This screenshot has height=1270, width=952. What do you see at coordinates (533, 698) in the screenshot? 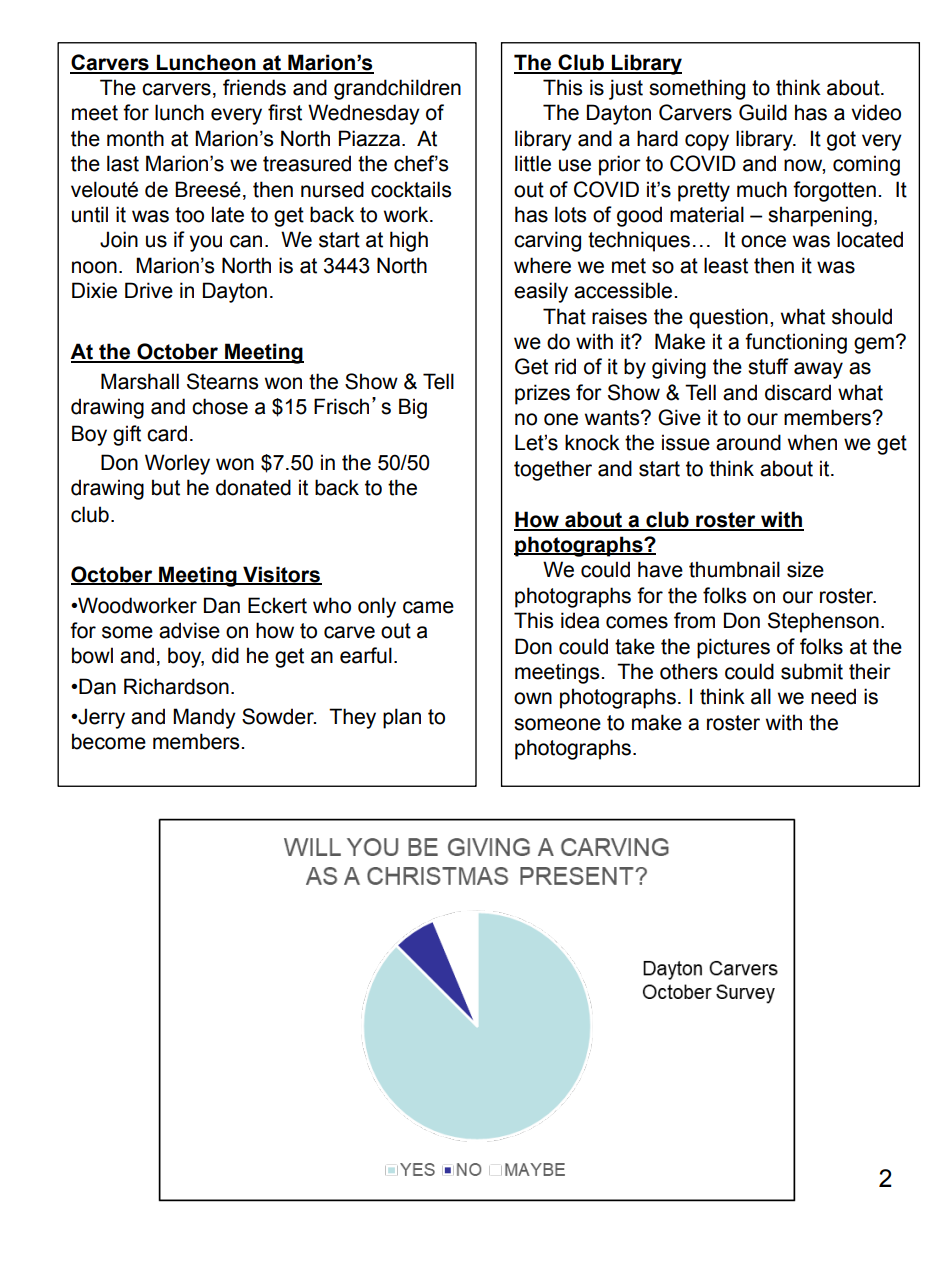
I see `own` at bounding box center [533, 698].
